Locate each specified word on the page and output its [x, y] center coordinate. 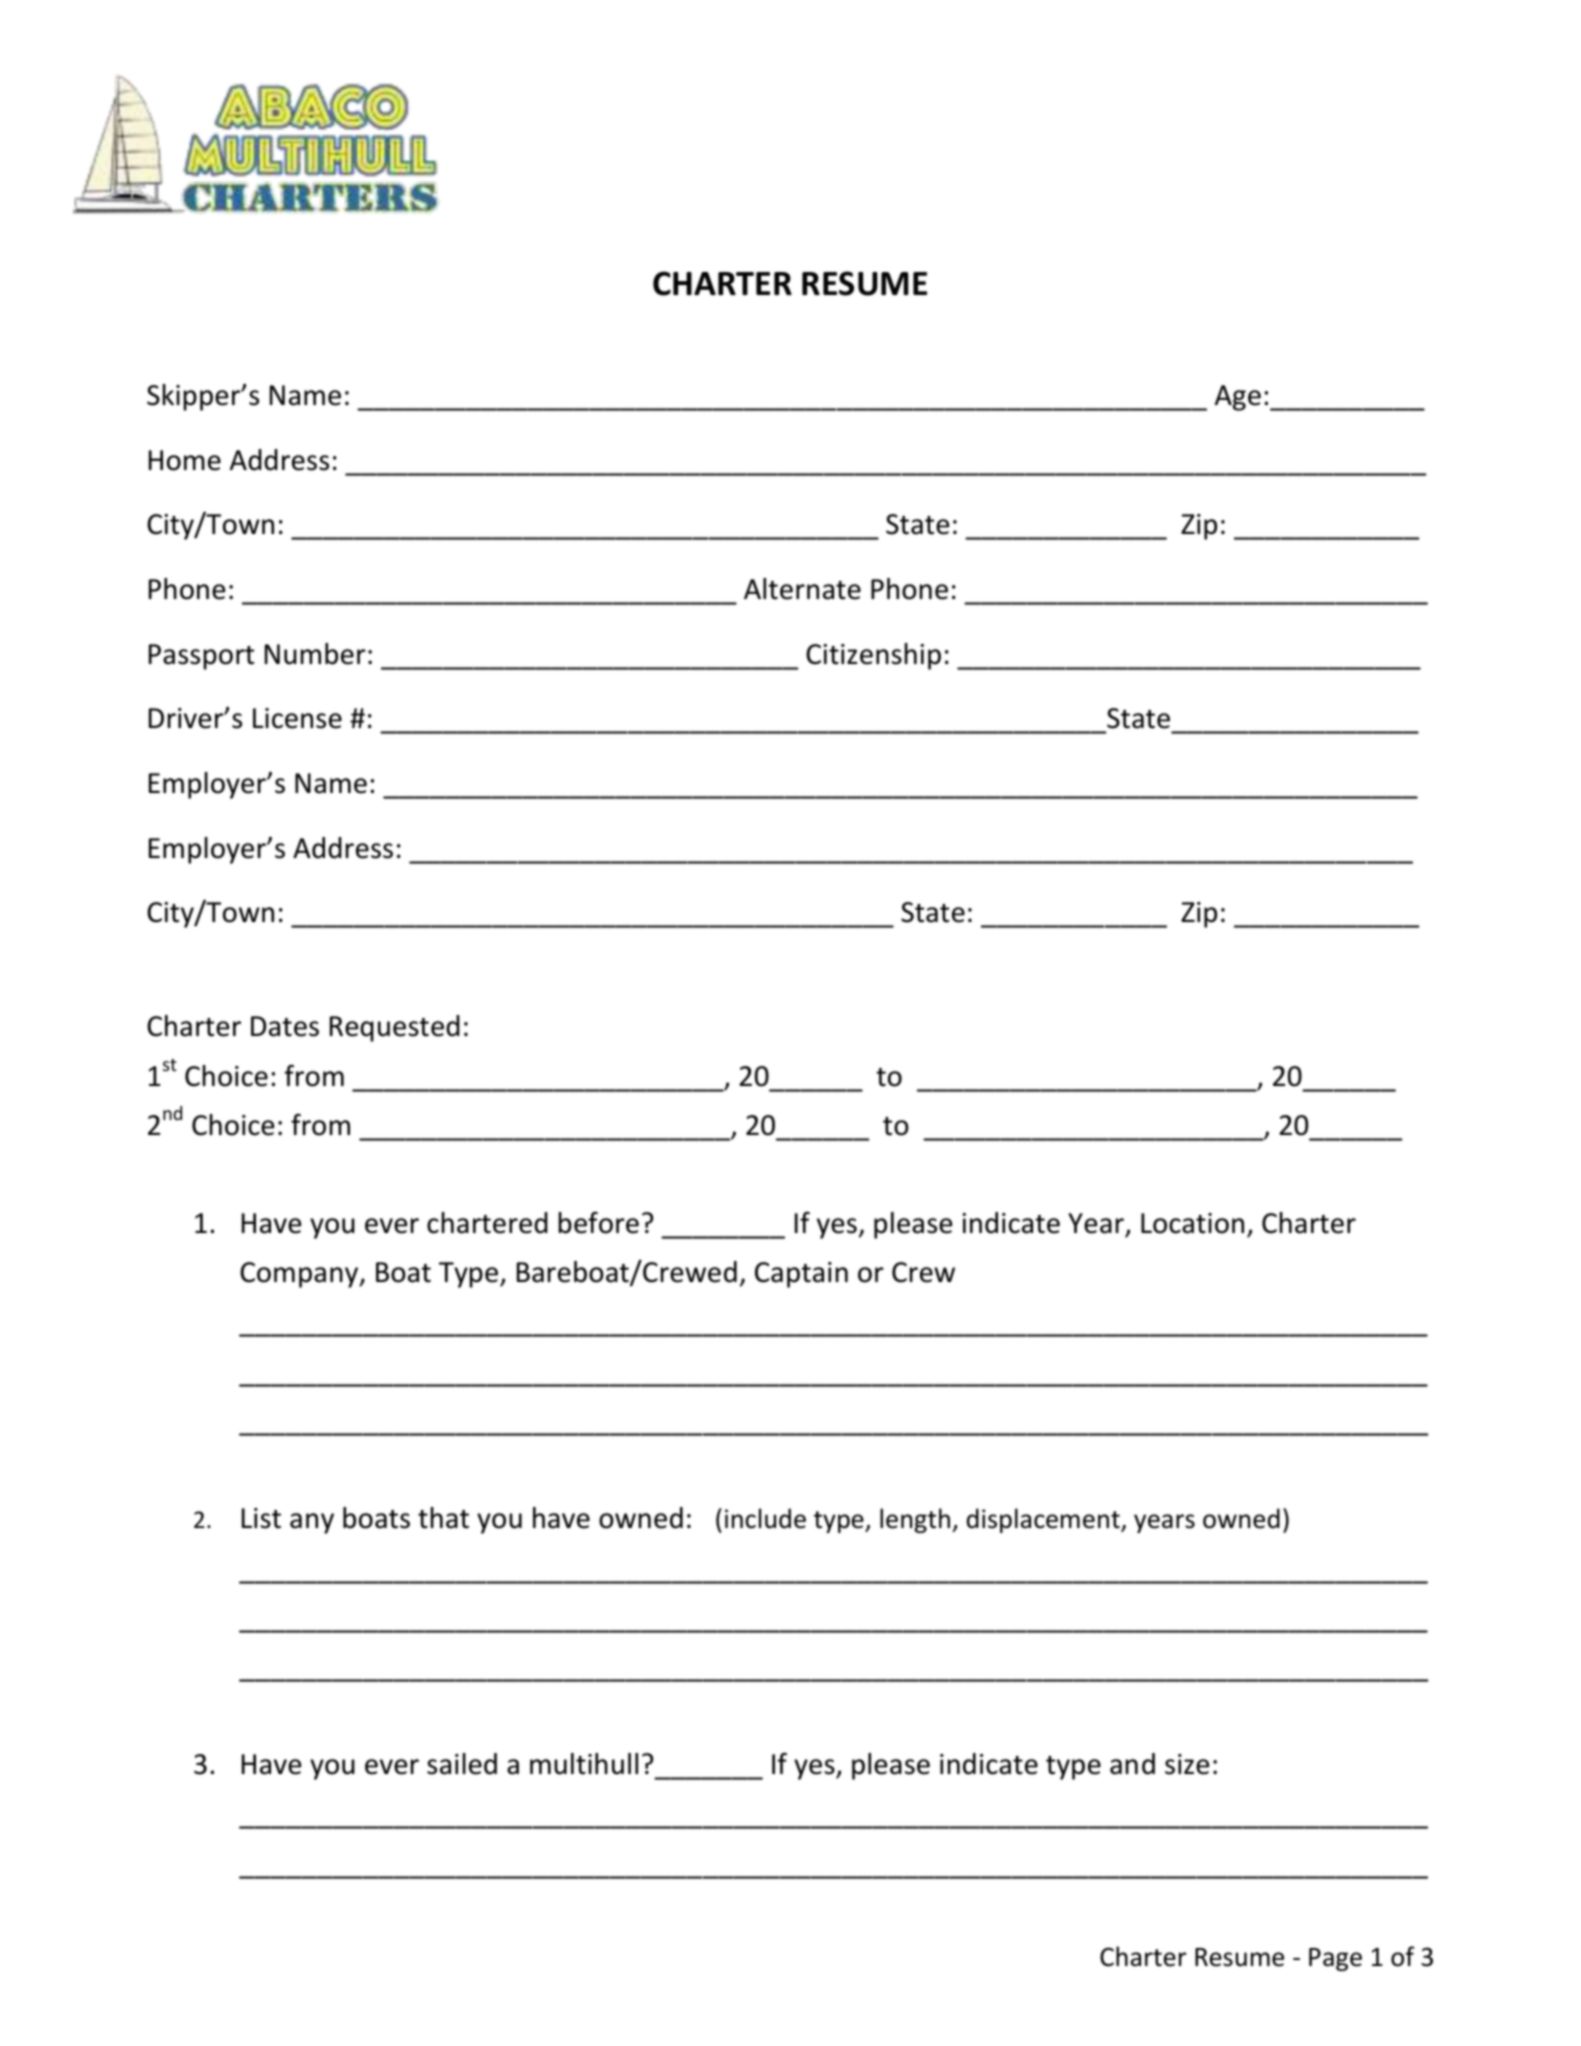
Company [300, 1275]
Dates [285, 1026]
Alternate [802, 589]
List [261, 1518]
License [297, 718]
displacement [1044, 1520]
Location [1192, 1223]
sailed [462, 1764]
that [443, 1518]
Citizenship [873, 656]
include [765, 1518]
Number [315, 654]
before [599, 1223]
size [1187, 1764]
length [915, 1520]
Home [185, 460]
